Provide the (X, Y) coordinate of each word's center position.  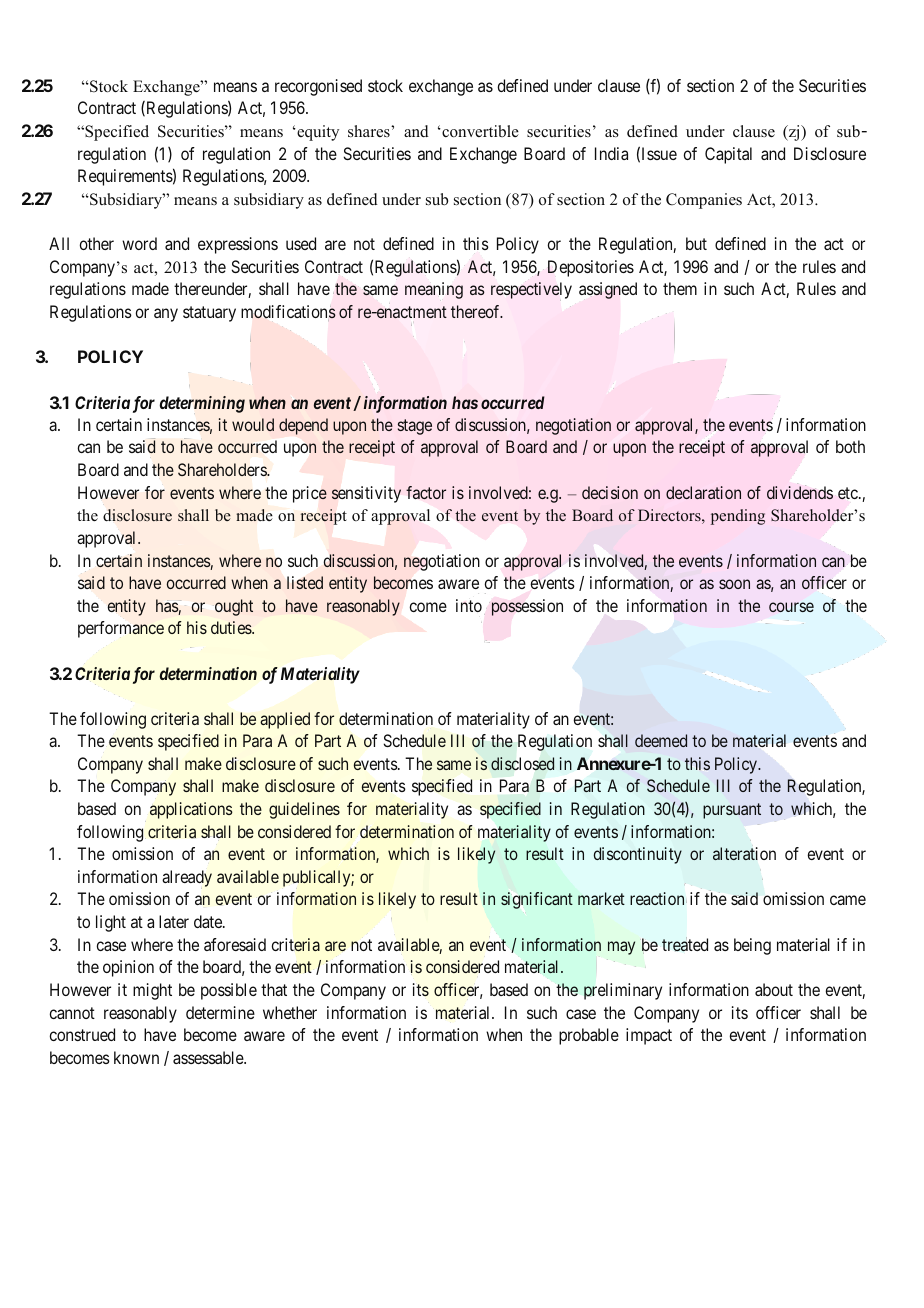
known (136, 1057)
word (139, 243)
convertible (479, 131)
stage (415, 427)
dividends (800, 492)
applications (191, 810)
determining (202, 404)
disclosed (522, 763)
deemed (661, 740)
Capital (728, 155)
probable (589, 1036)
